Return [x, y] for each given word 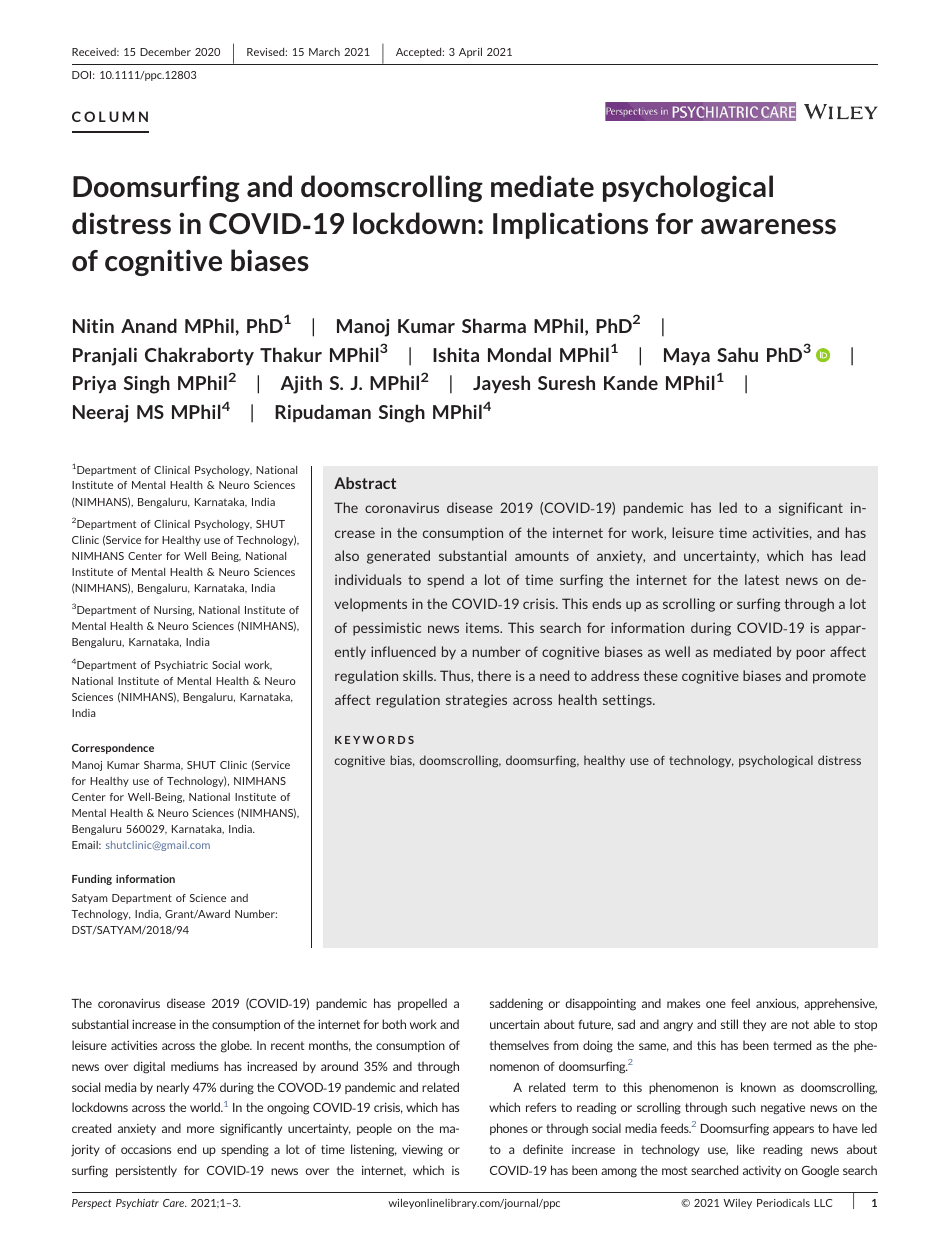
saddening [516, 1004]
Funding [92, 879]
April [470, 53]
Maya [687, 356]
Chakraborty [199, 356]
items [484, 627]
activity [762, 1171]
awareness [768, 226]
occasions [146, 1149]
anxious [777, 1004]
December [165, 52]
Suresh [566, 382]
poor [811, 654]
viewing [422, 1151]
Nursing [174, 611]
